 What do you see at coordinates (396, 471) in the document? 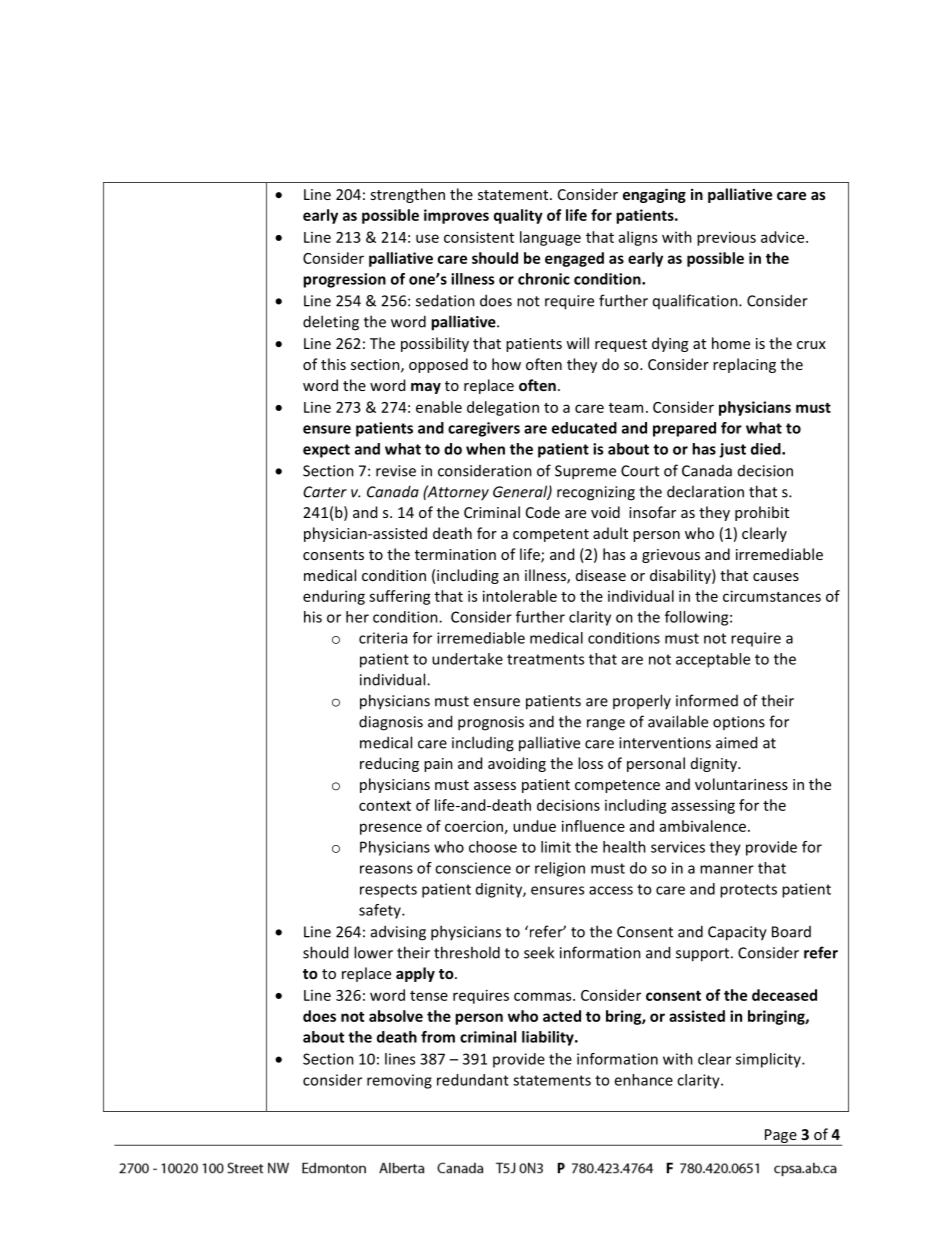
I see `revise` at bounding box center [396, 471].
